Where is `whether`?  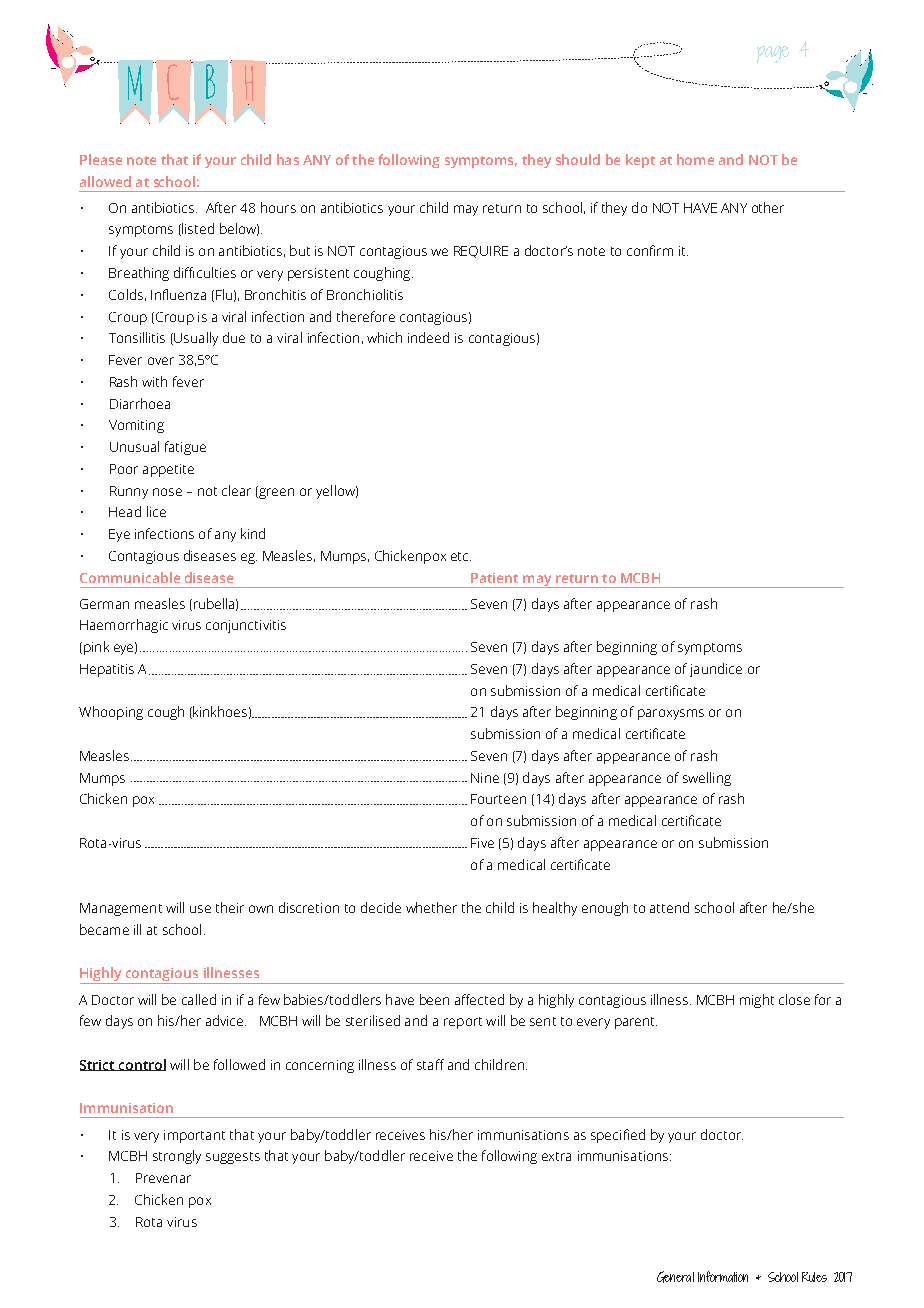
whether is located at coordinates (431, 907).
